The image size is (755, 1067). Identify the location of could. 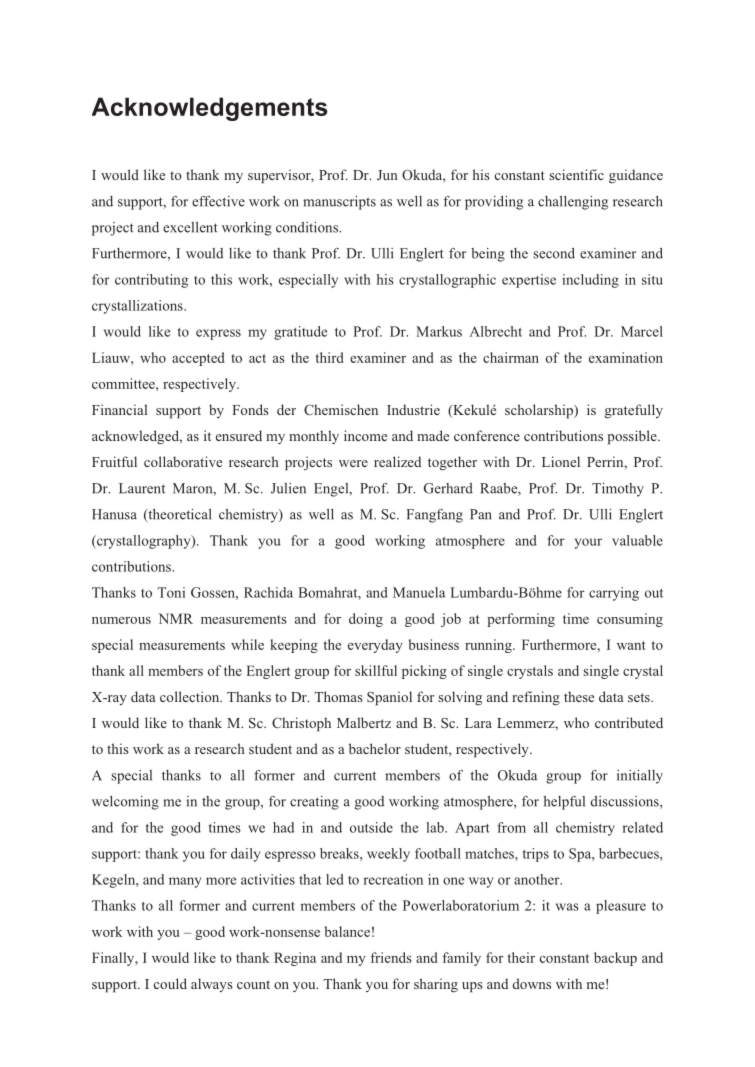
(170, 983).
